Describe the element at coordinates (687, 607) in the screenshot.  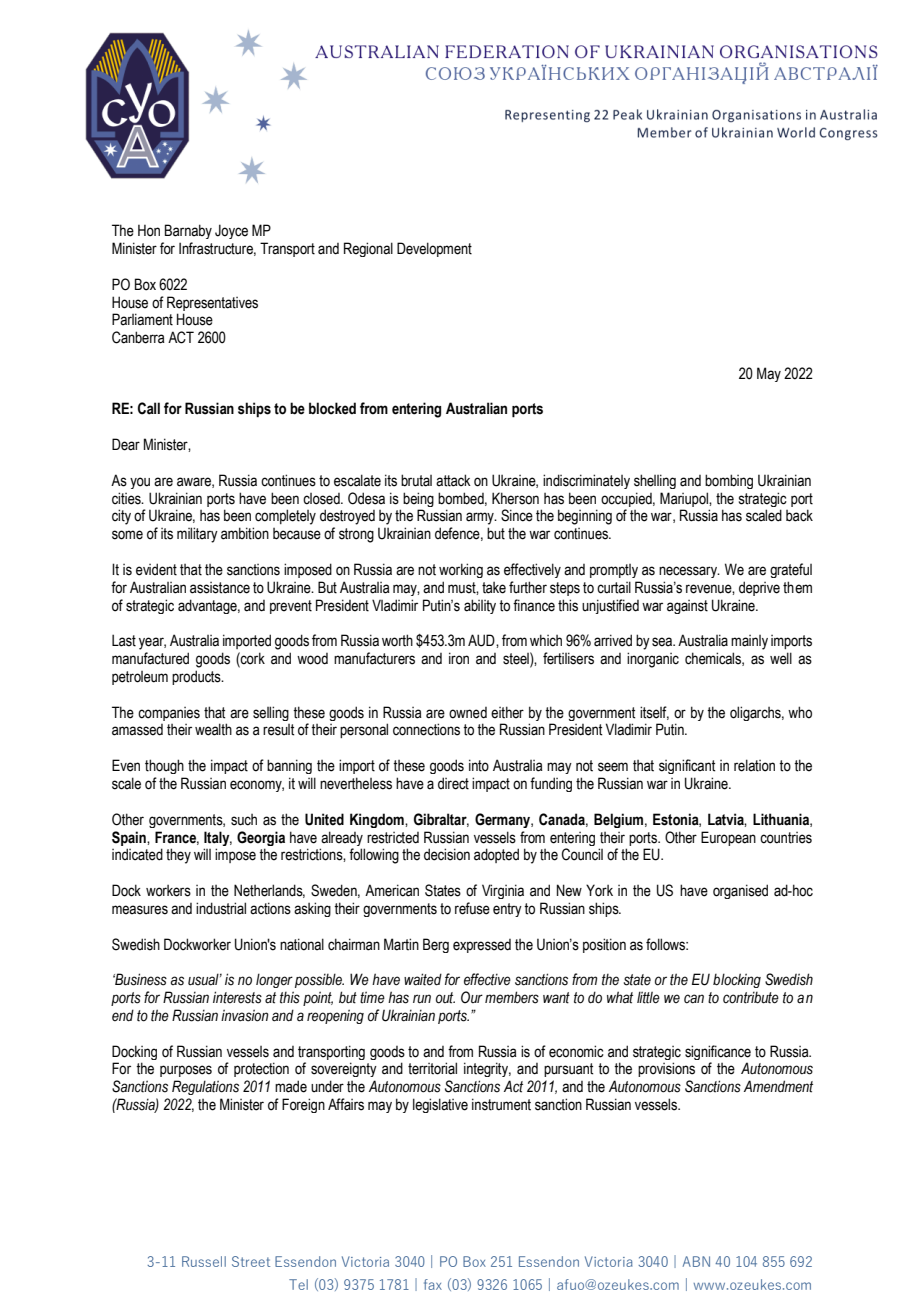
I see `against` at that location.
